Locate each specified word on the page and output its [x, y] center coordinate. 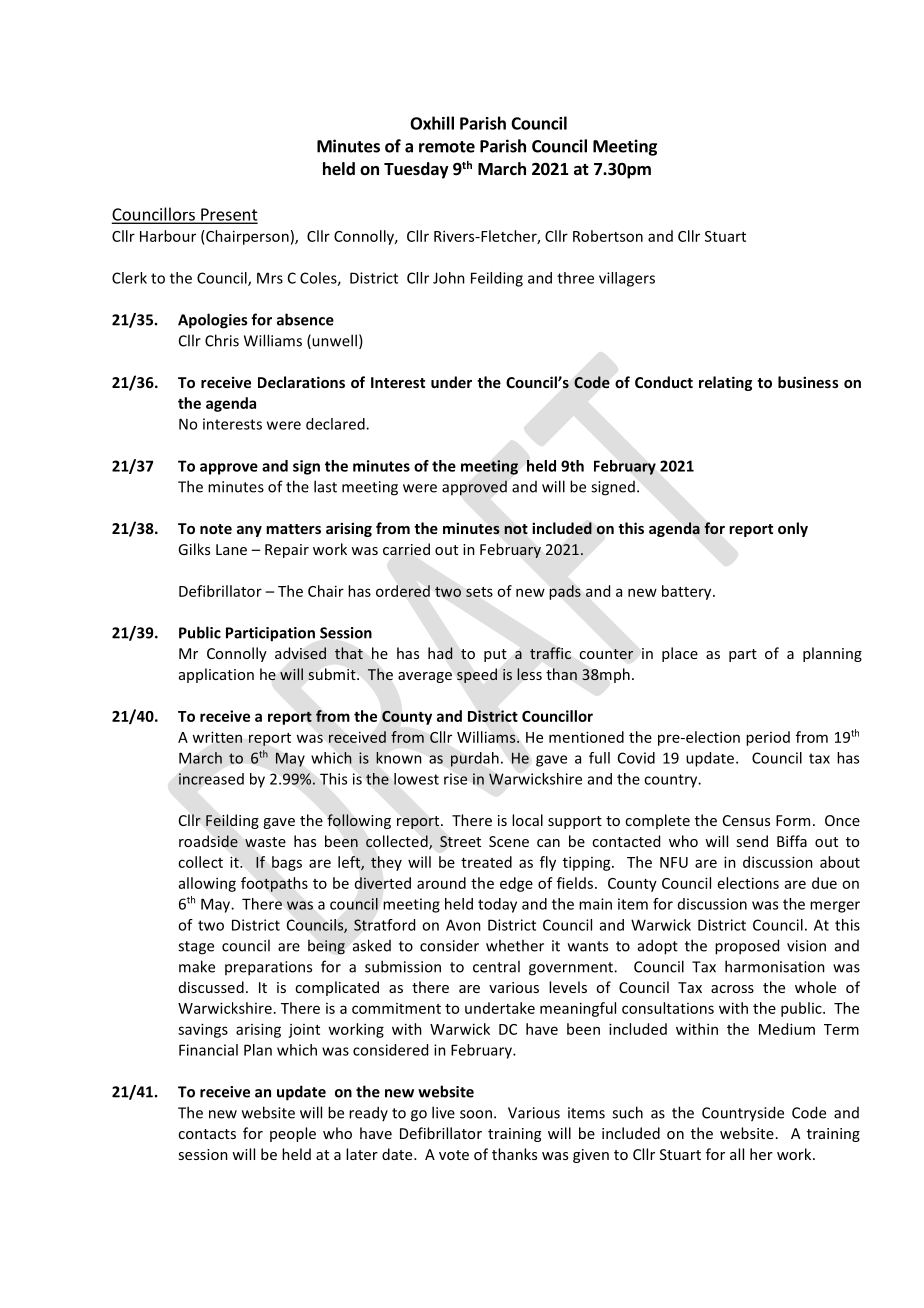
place [680, 654]
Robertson [608, 236]
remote [447, 147]
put [495, 655]
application [216, 675]
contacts [207, 1134]
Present [228, 215]
